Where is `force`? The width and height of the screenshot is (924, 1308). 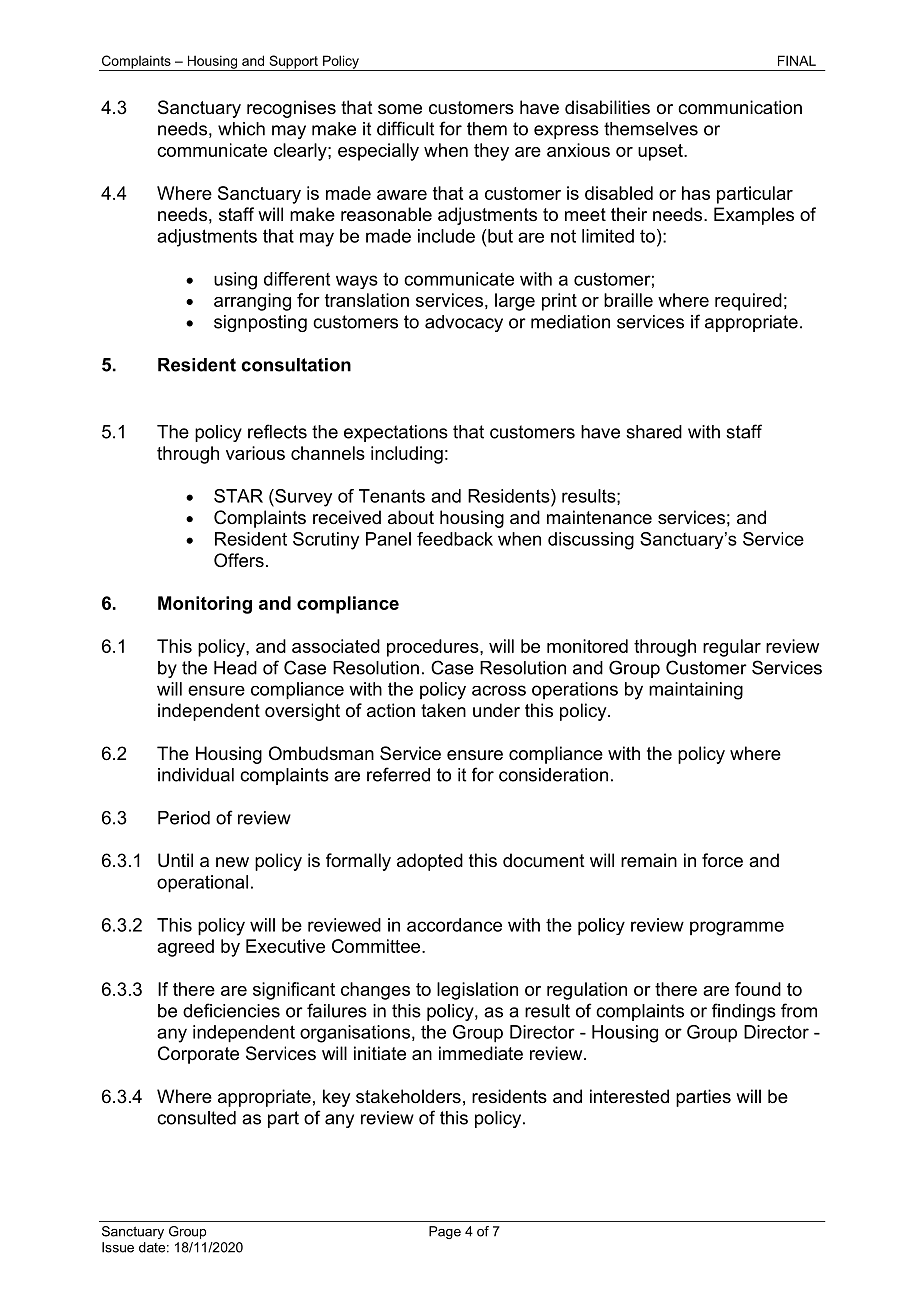
force is located at coordinates (722, 860).
